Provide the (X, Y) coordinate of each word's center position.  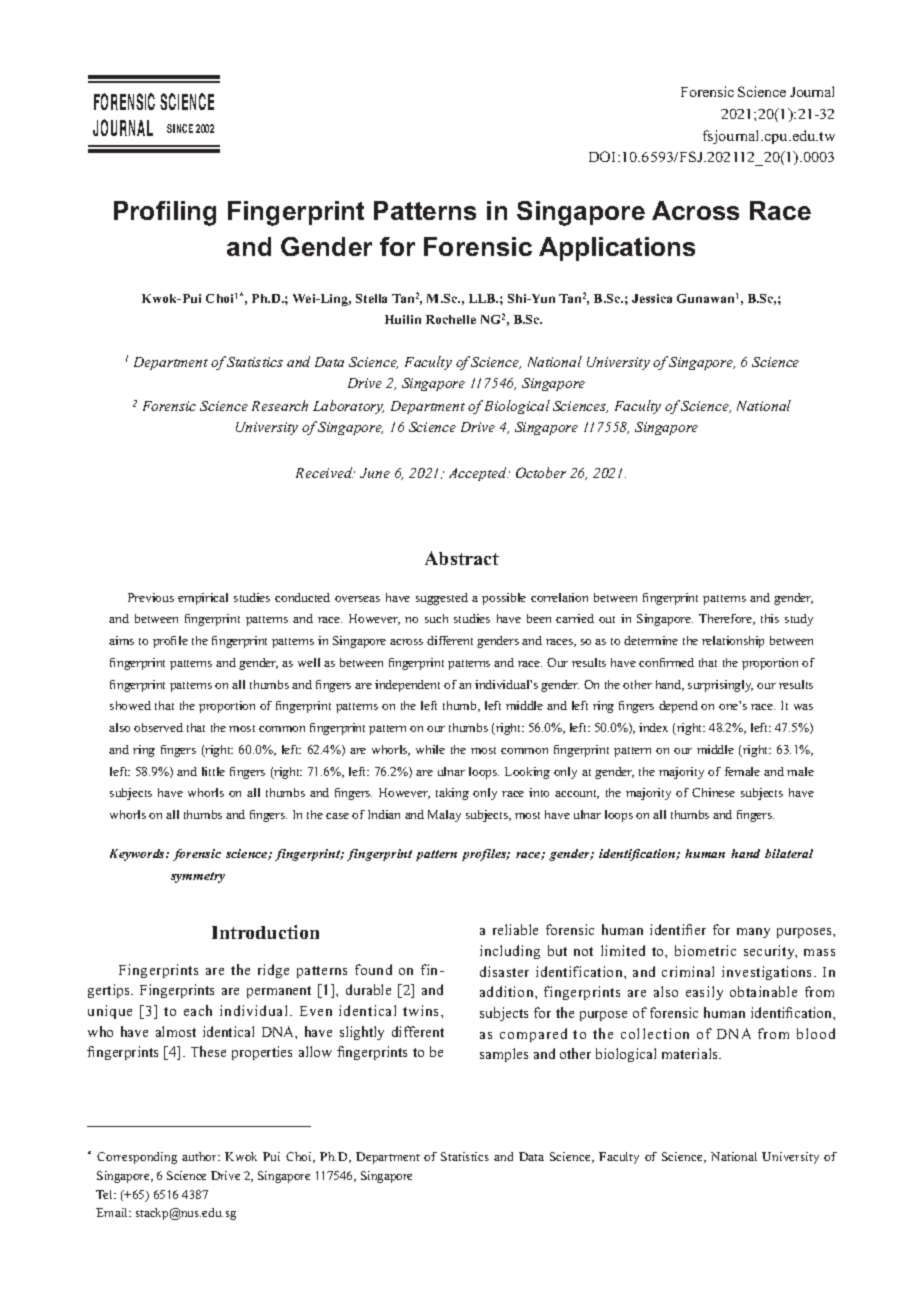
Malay (444, 816)
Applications (617, 249)
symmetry (198, 877)
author (201, 1156)
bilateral (789, 853)
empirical (203, 599)
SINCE (180, 128)
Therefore (726, 619)
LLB (483, 298)
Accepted (478, 474)
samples (504, 1055)
